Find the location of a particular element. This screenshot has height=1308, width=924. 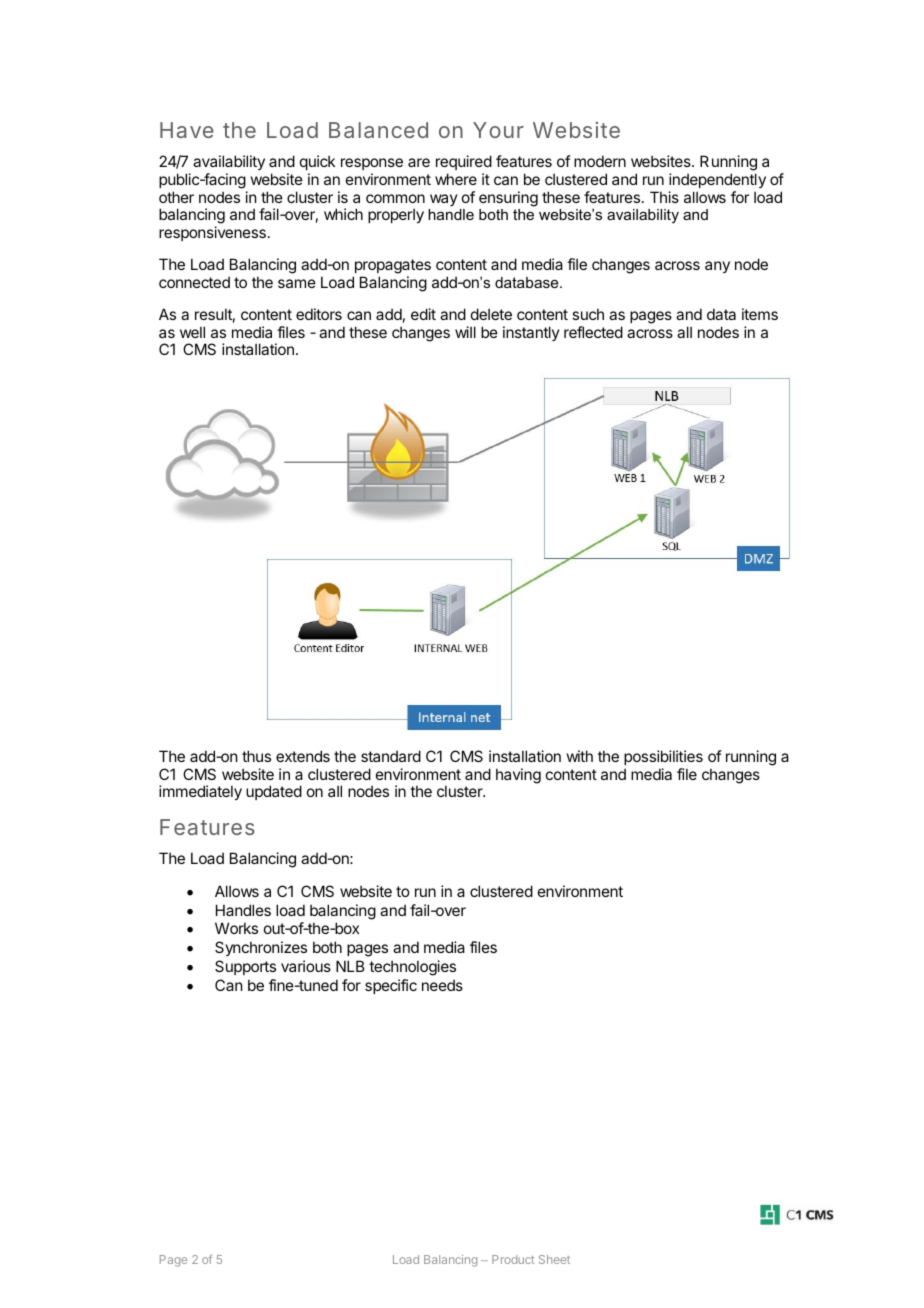

required is located at coordinates (464, 162).
